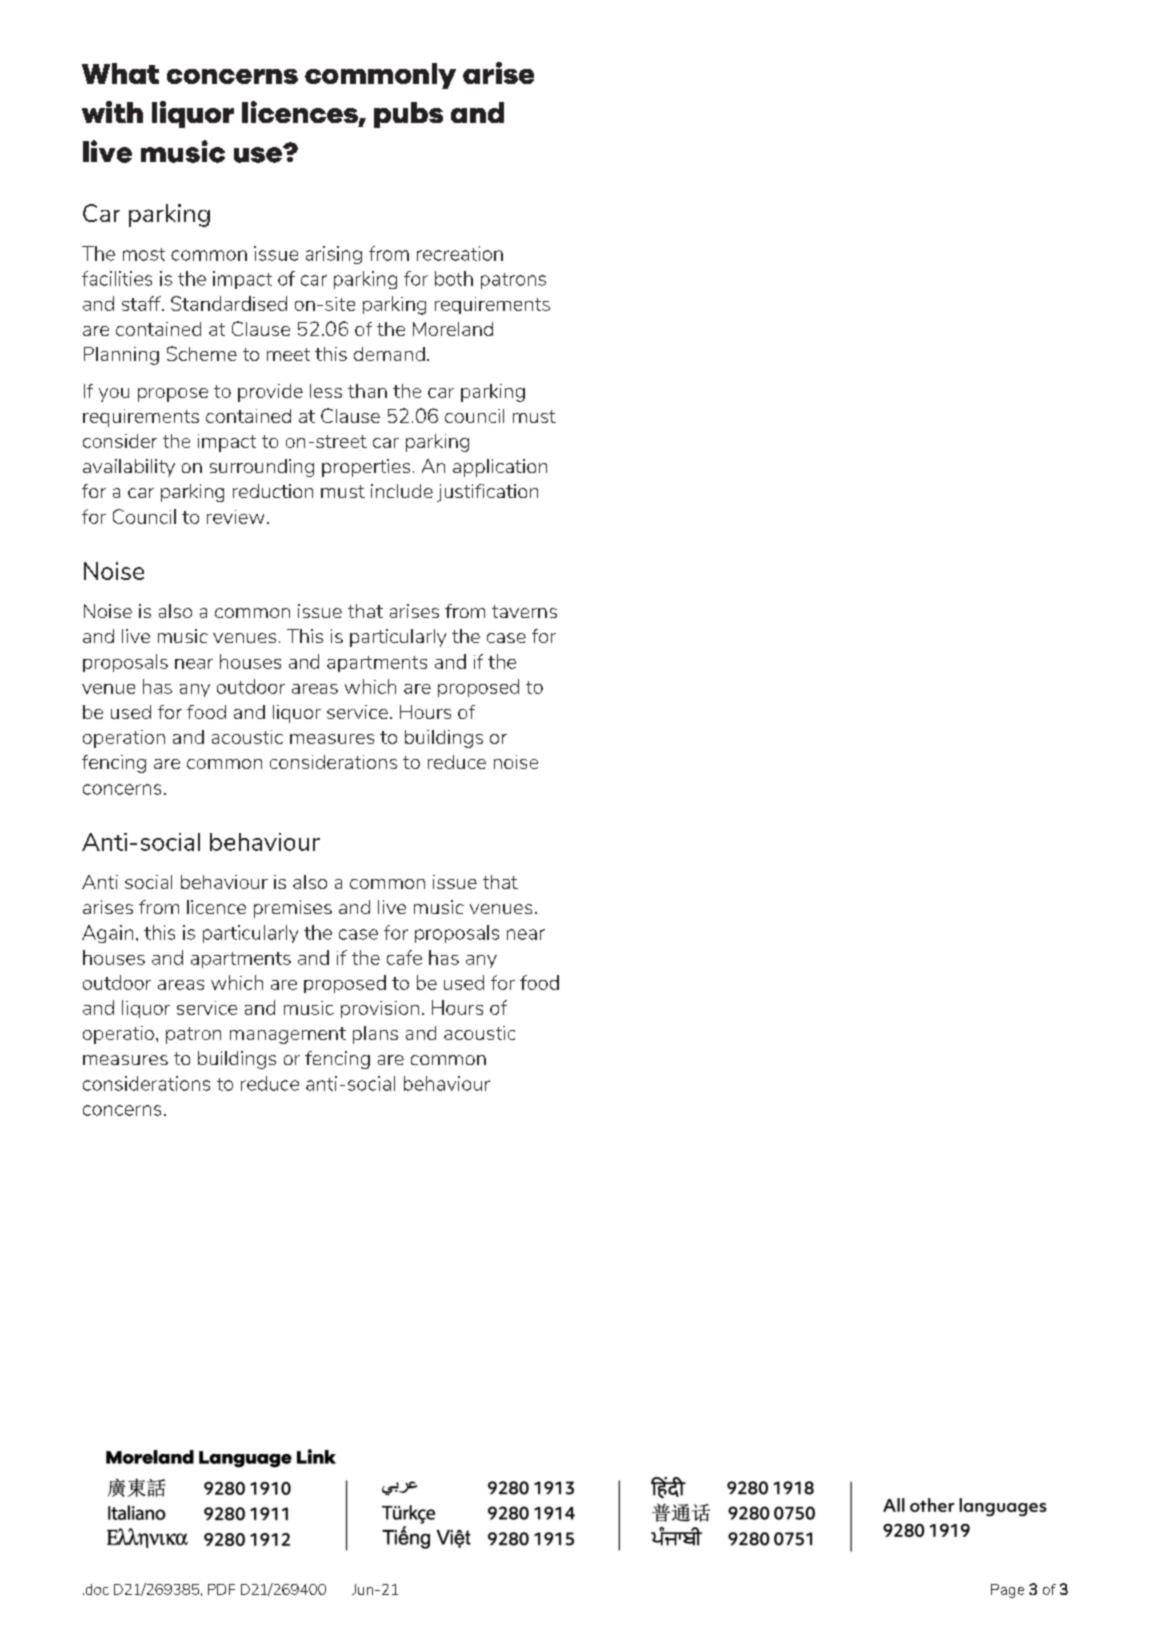  What do you see at coordinates (524, 611) in the image?
I see `taverns` at bounding box center [524, 611].
